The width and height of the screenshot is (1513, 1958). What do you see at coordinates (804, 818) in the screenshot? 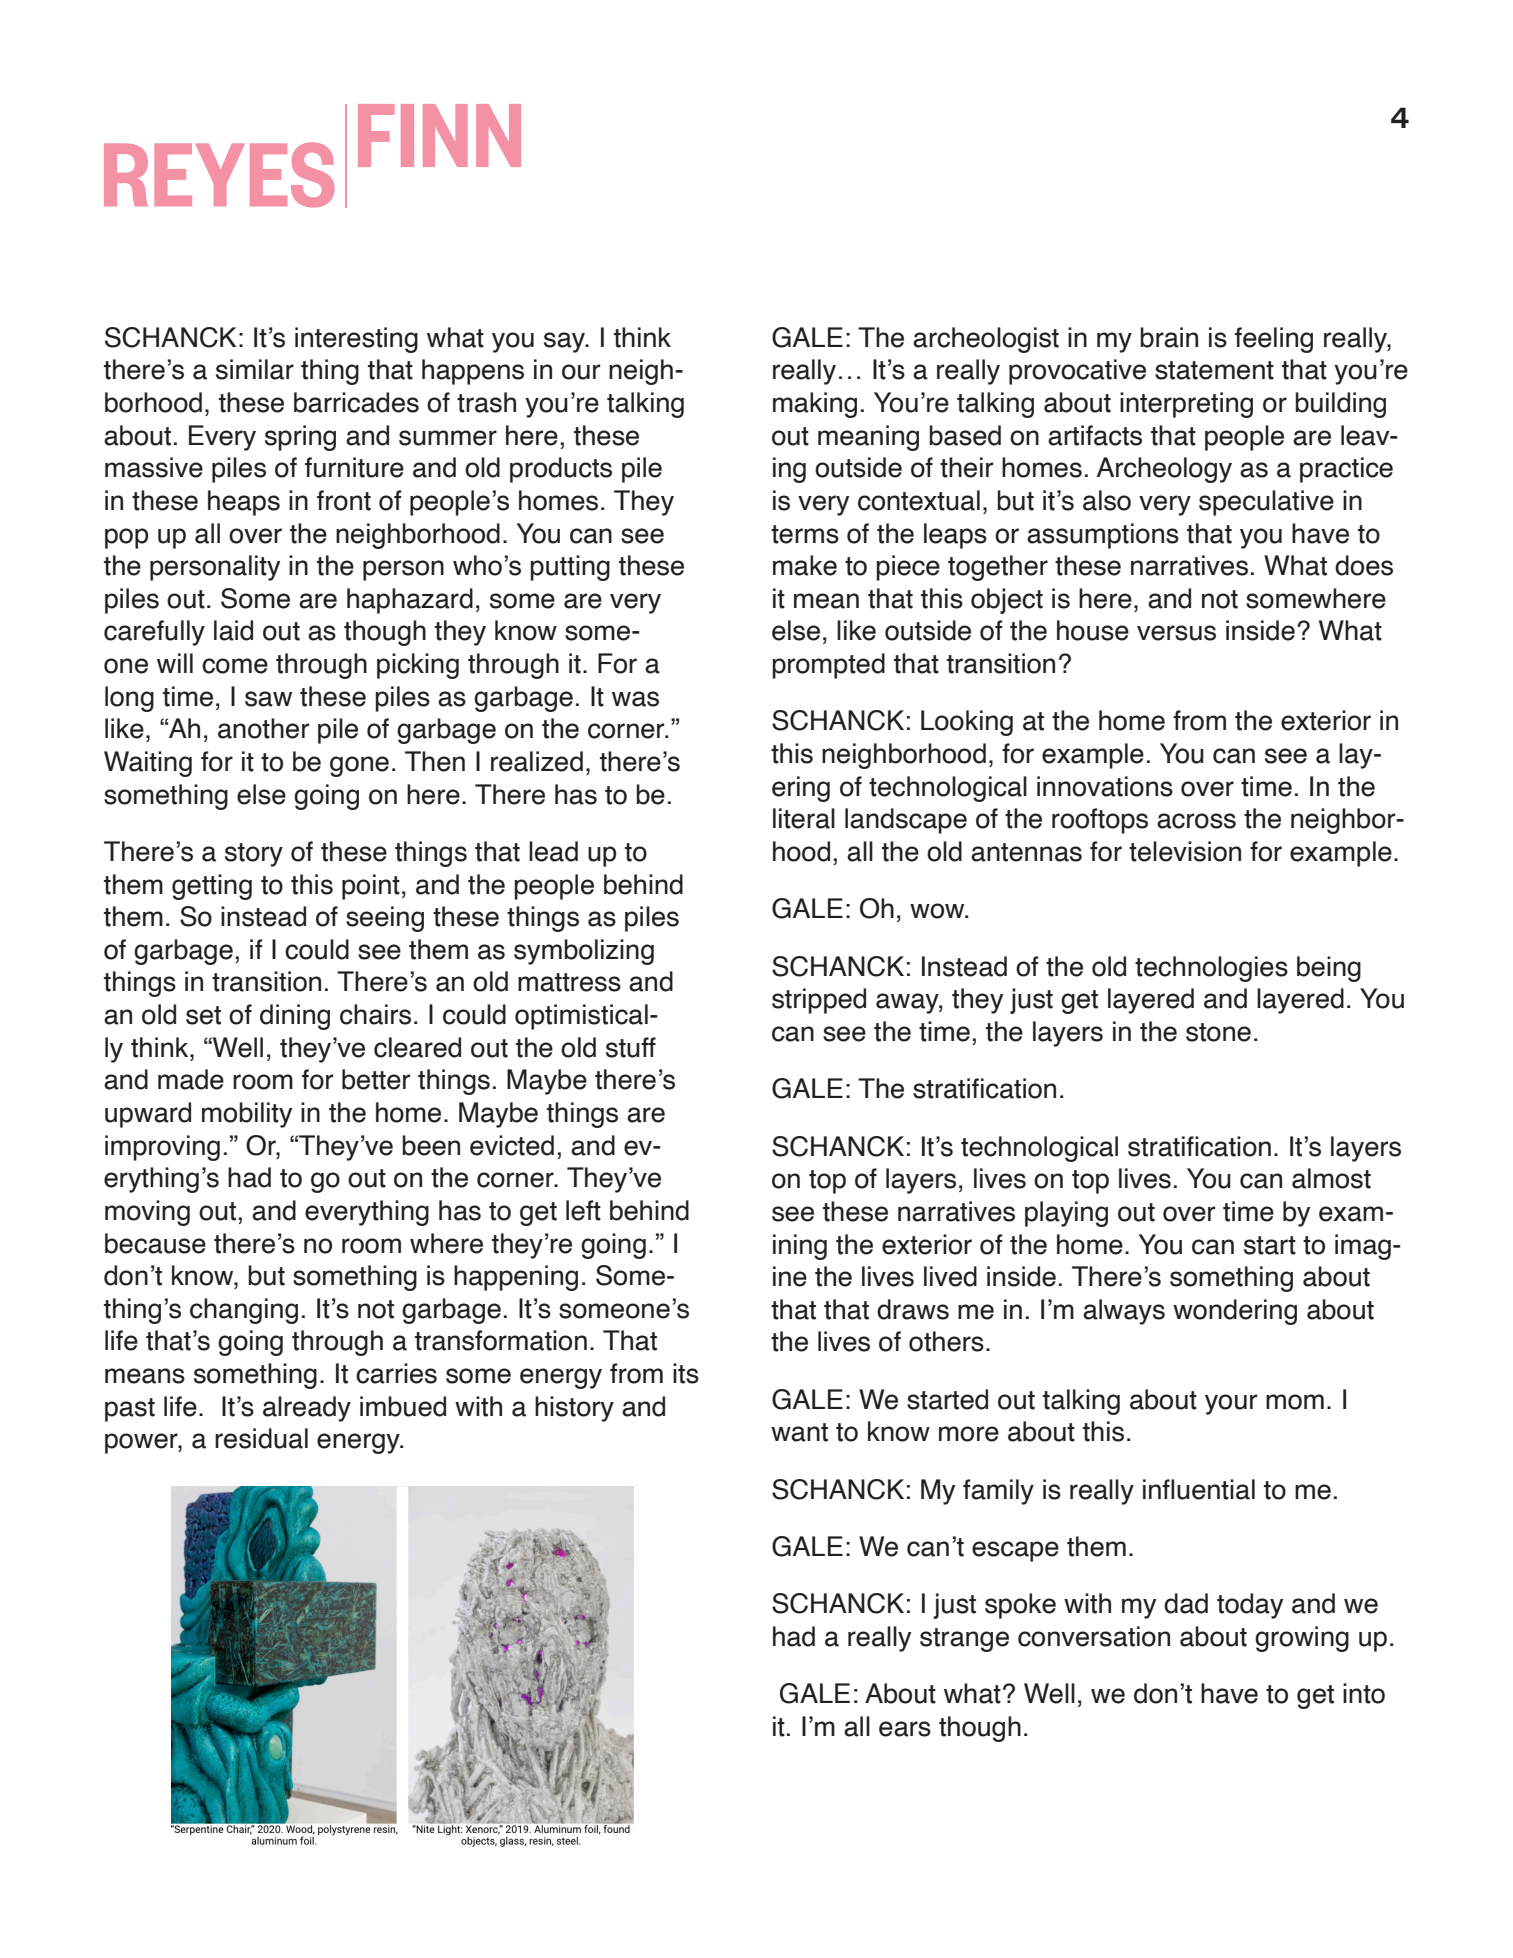
I see `literal` at bounding box center [804, 818].
